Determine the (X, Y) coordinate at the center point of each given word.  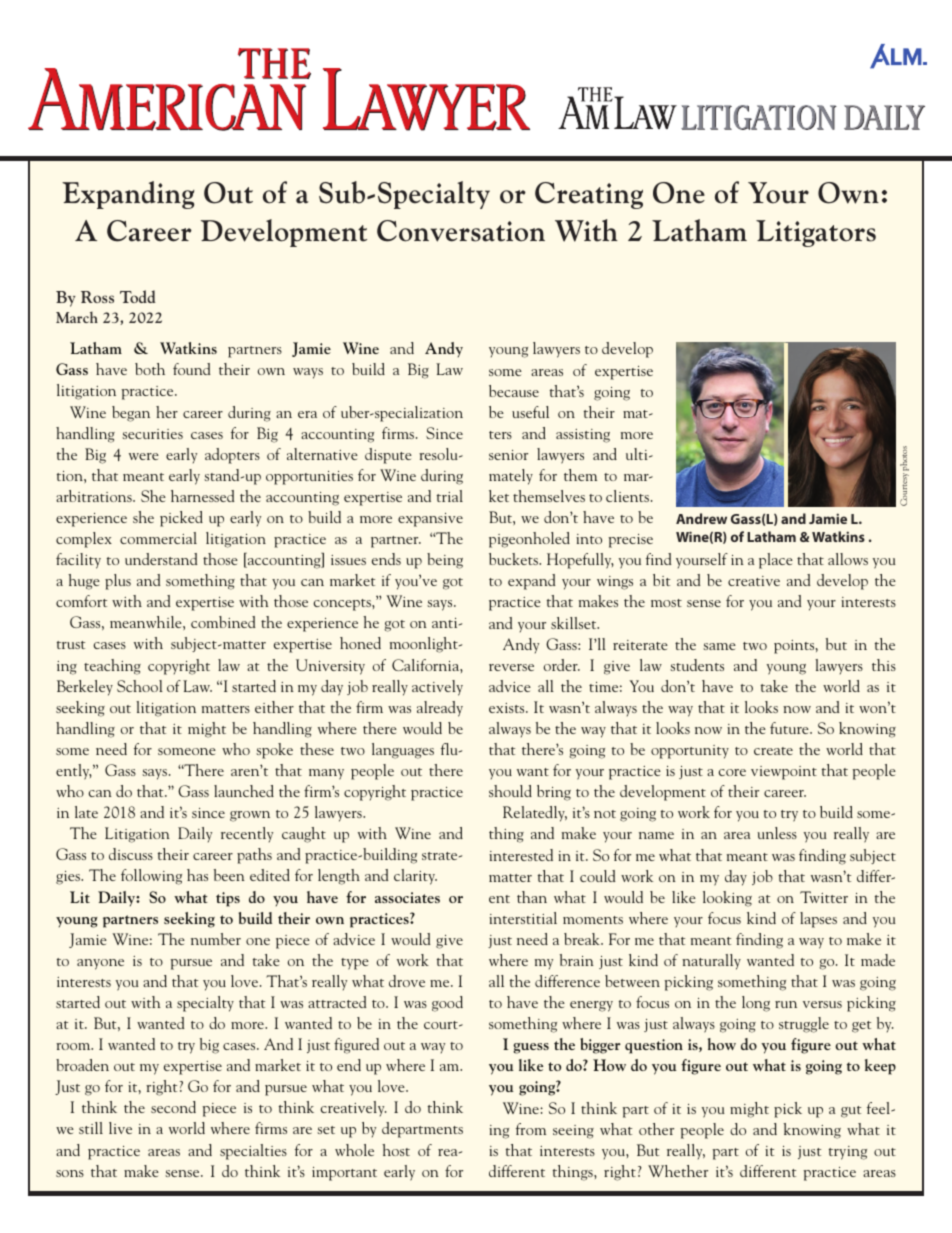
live (120, 1128)
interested (521, 855)
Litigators (816, 233)
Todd (138, 296)
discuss (131, 854)
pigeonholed (529, 540)
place (776, 561)
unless (777, 833)
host (396, 1150)
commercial (158, 538)
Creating (589, 195)
